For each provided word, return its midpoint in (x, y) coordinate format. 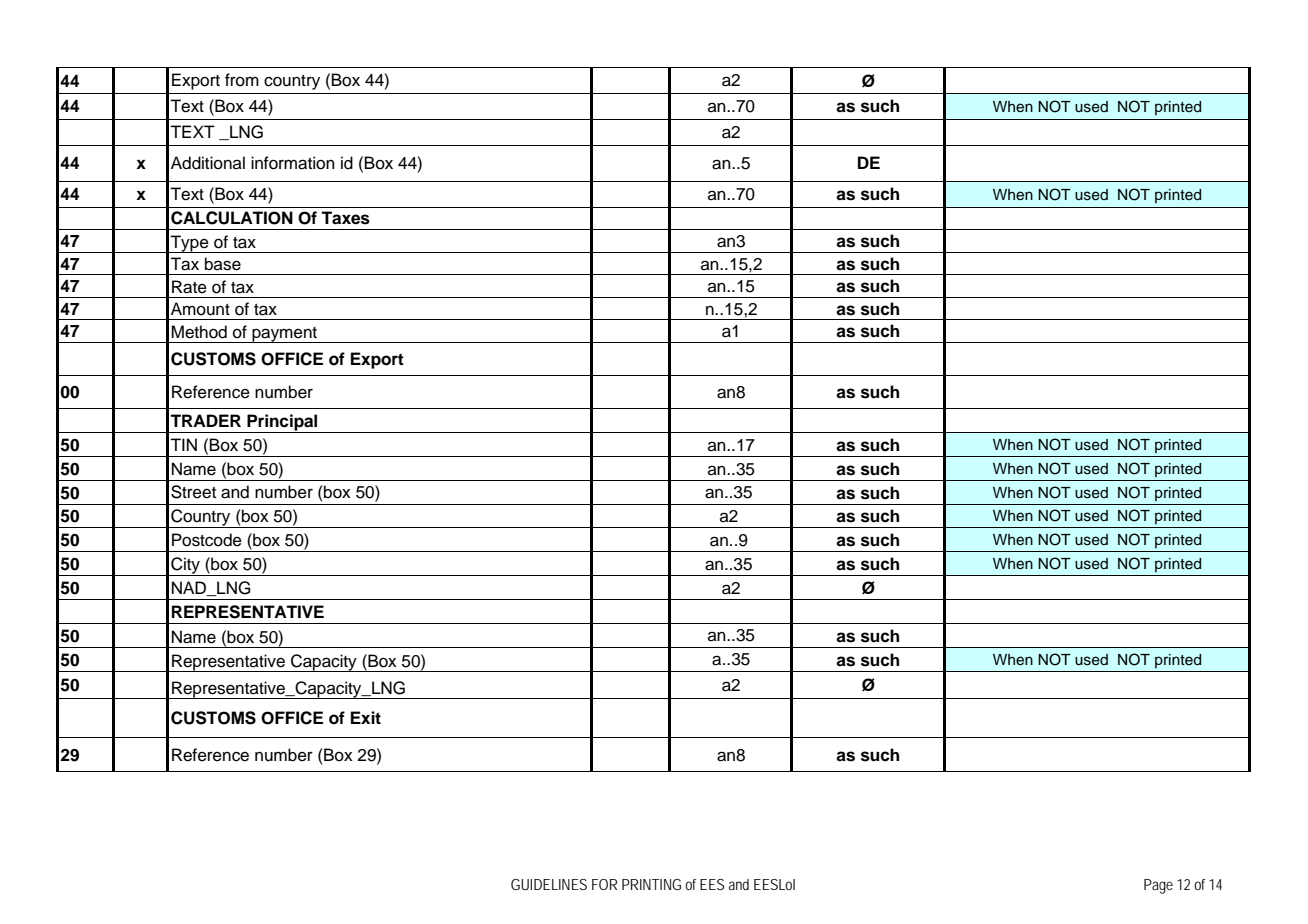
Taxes (345, 218)
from (242, 80)
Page (1158, 886)
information (293, 163)
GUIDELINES (549, 884)
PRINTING (651, 884)
